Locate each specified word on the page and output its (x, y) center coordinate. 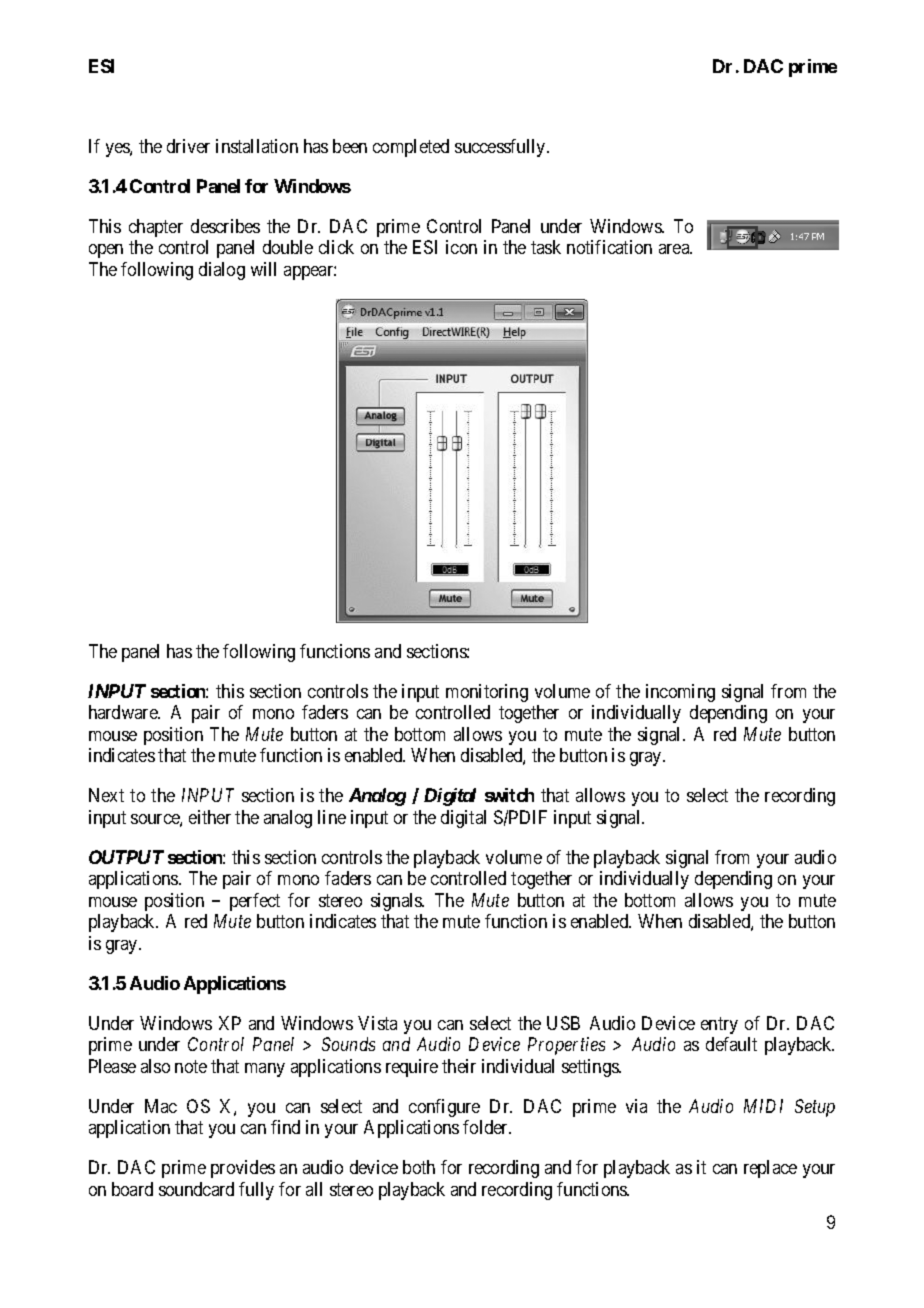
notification (609, 247)
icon (461, 247)
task (546, 247)
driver (188, 146)
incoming (680, 693)
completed (411, 148)
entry (719, 1025)
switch (509, 795)
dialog (222, 271)
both (419, 1167)
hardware (124, 712)
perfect (255, 902)
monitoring (487, 693)
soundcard (196, 1189)
